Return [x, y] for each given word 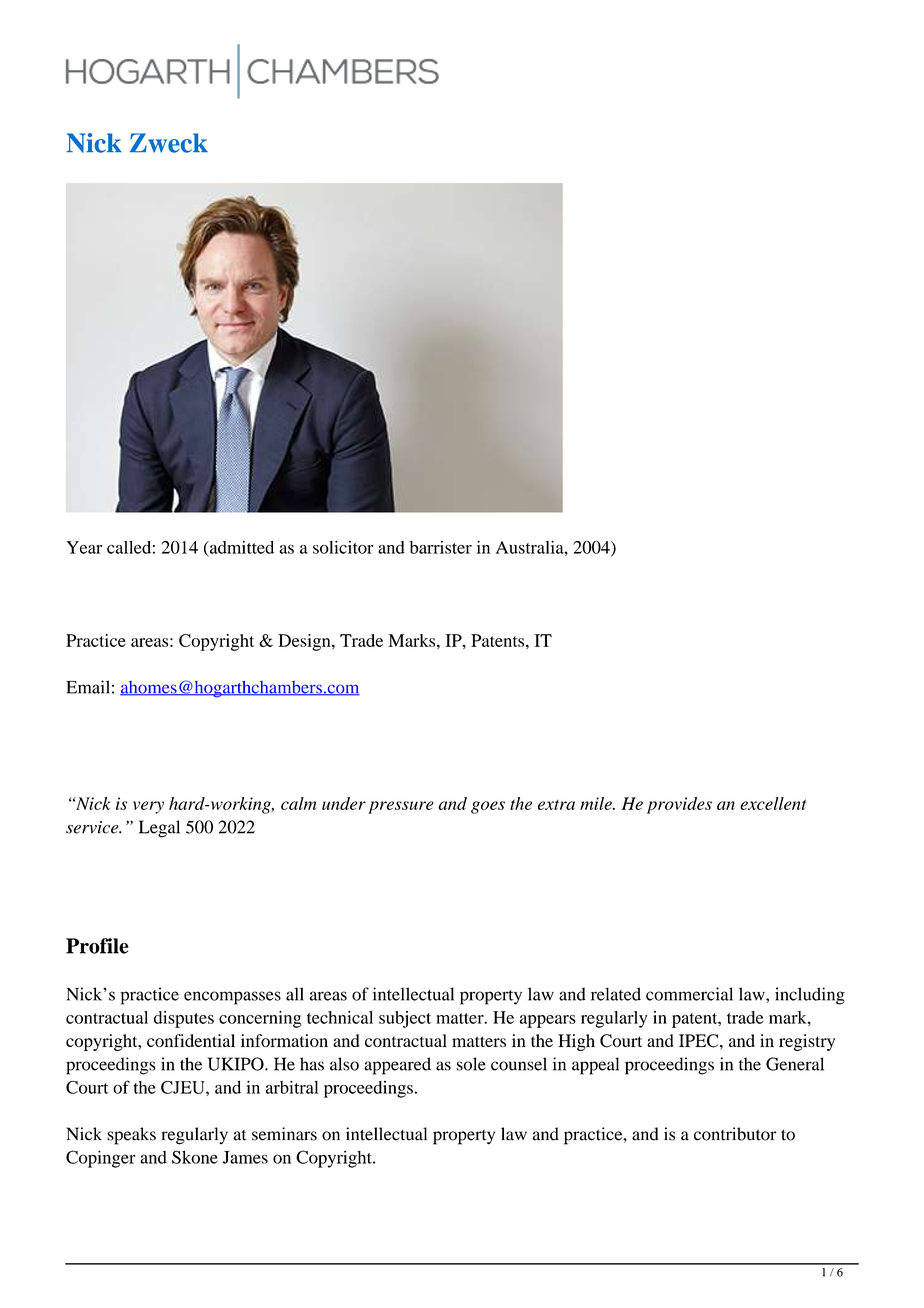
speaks [131, 1136]
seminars [284, 1134]
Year [84, 547]
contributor [735, 1134]
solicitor [343, 547]
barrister [441, 547]
